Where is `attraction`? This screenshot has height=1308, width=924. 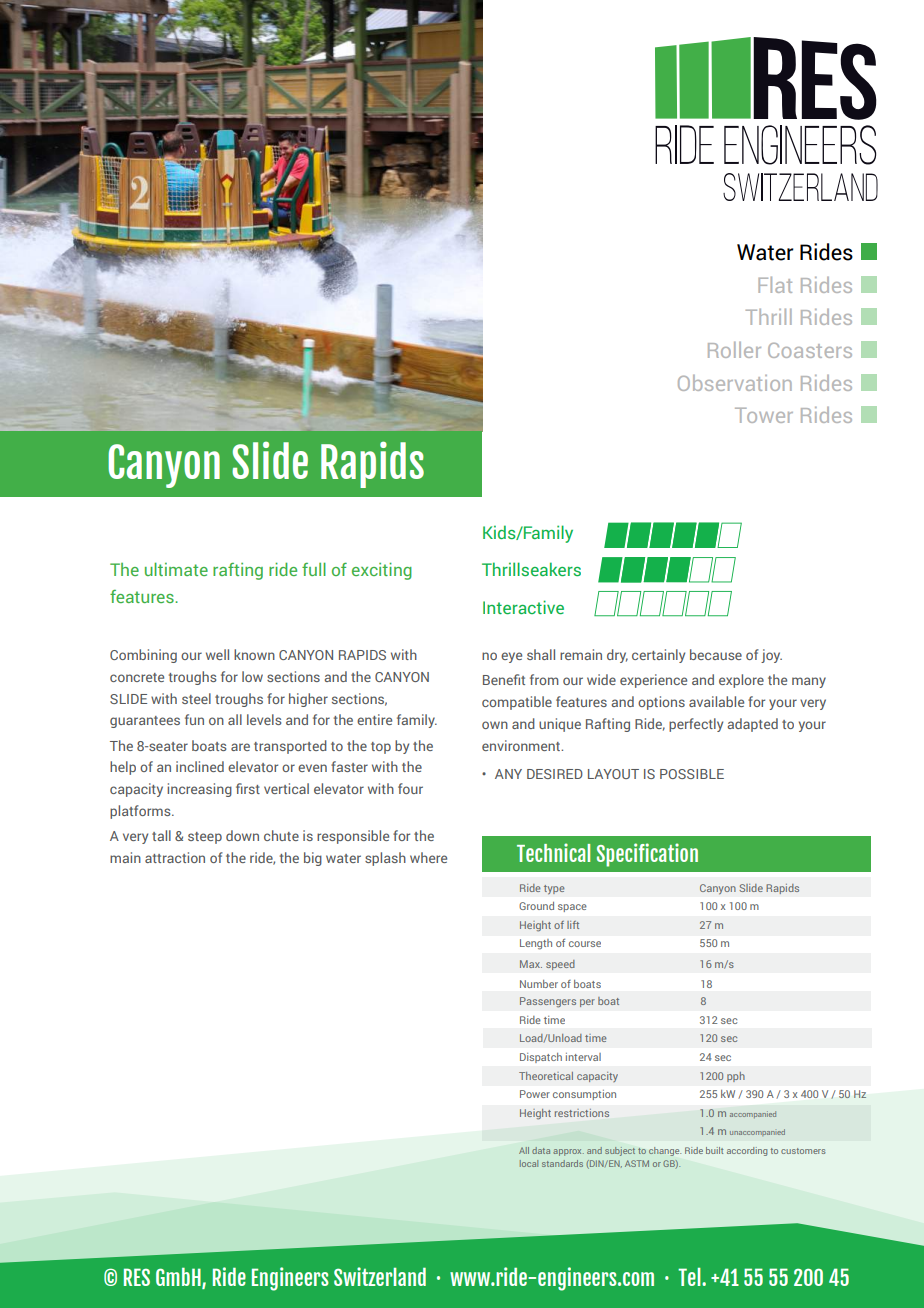
attraction is located at coordinates (175, 857).
